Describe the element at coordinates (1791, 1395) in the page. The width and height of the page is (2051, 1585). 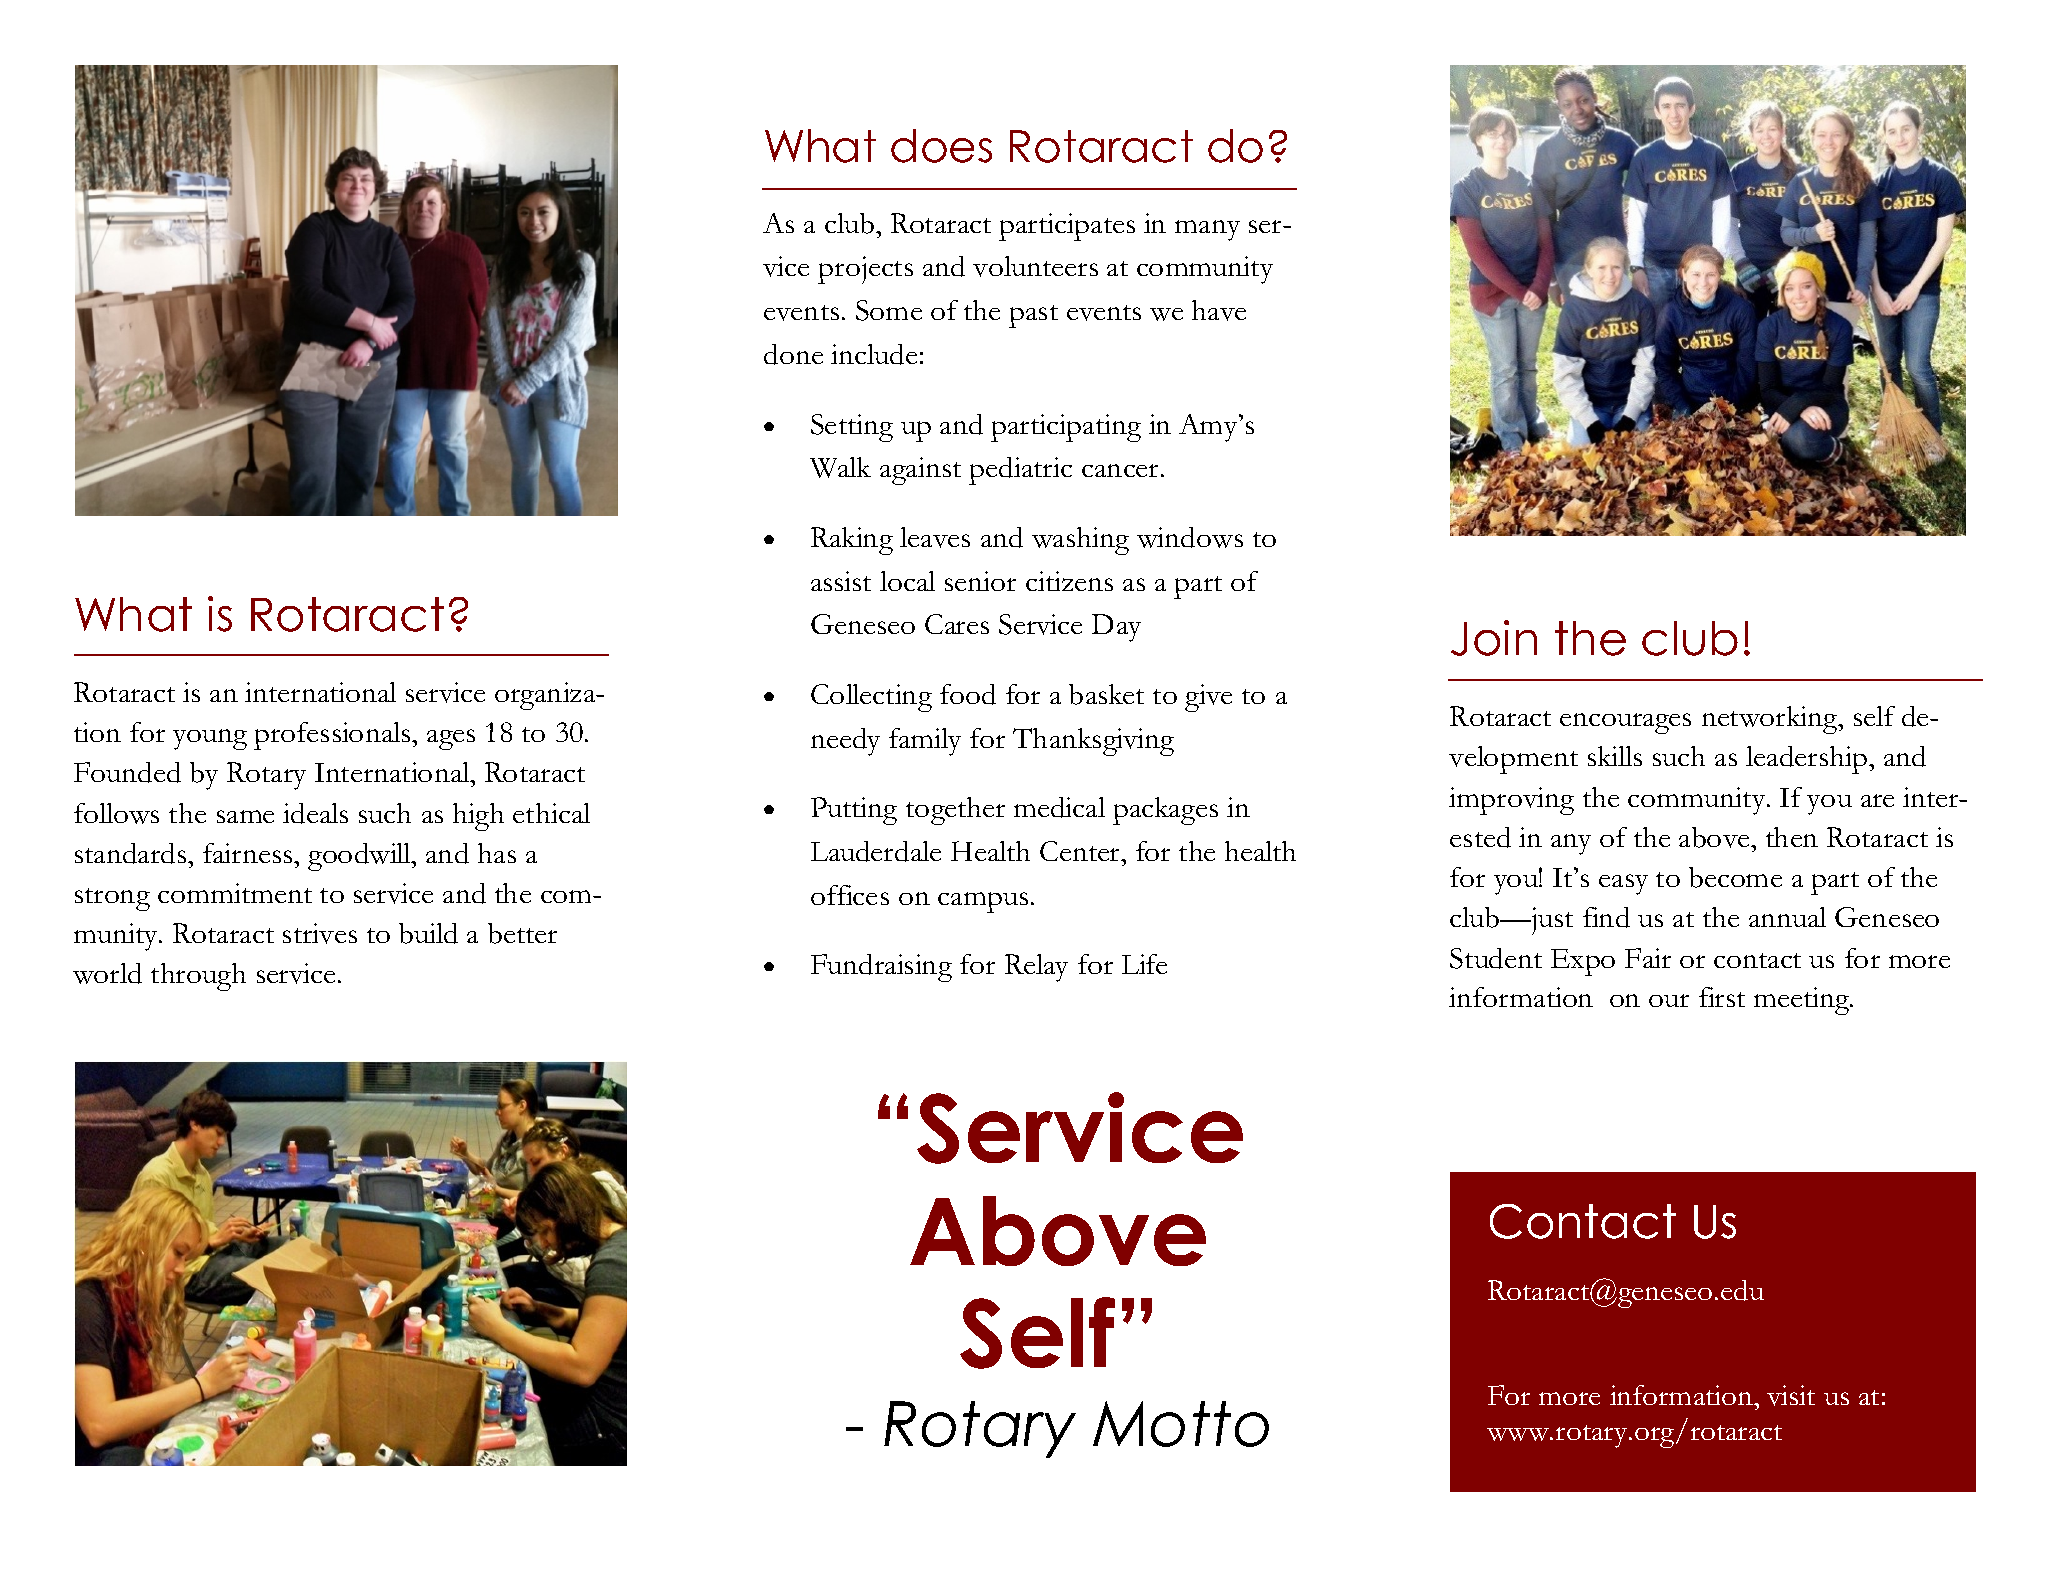
I see `visit` at that location.
